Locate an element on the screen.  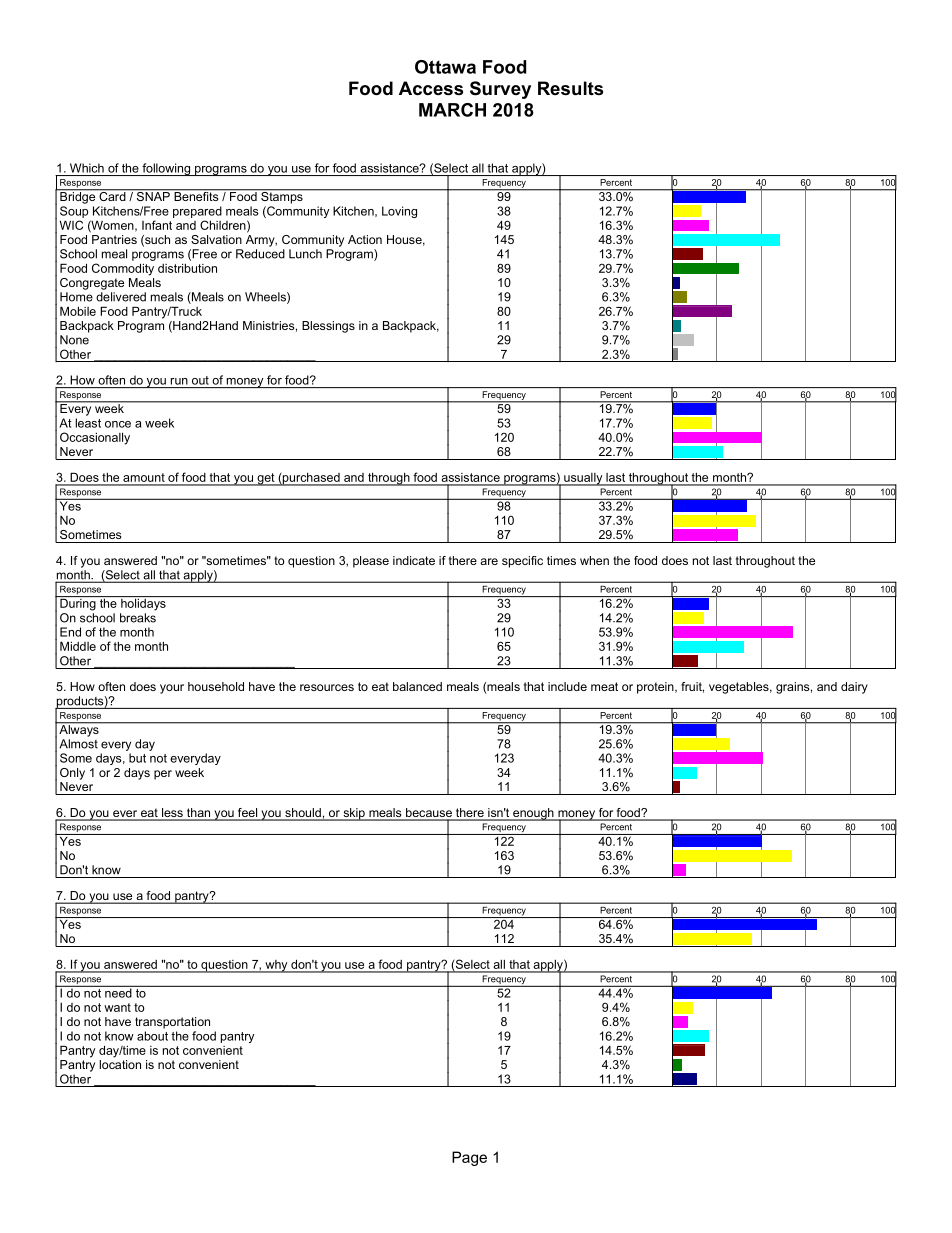
Page is located at coordinates (469, 1158).
